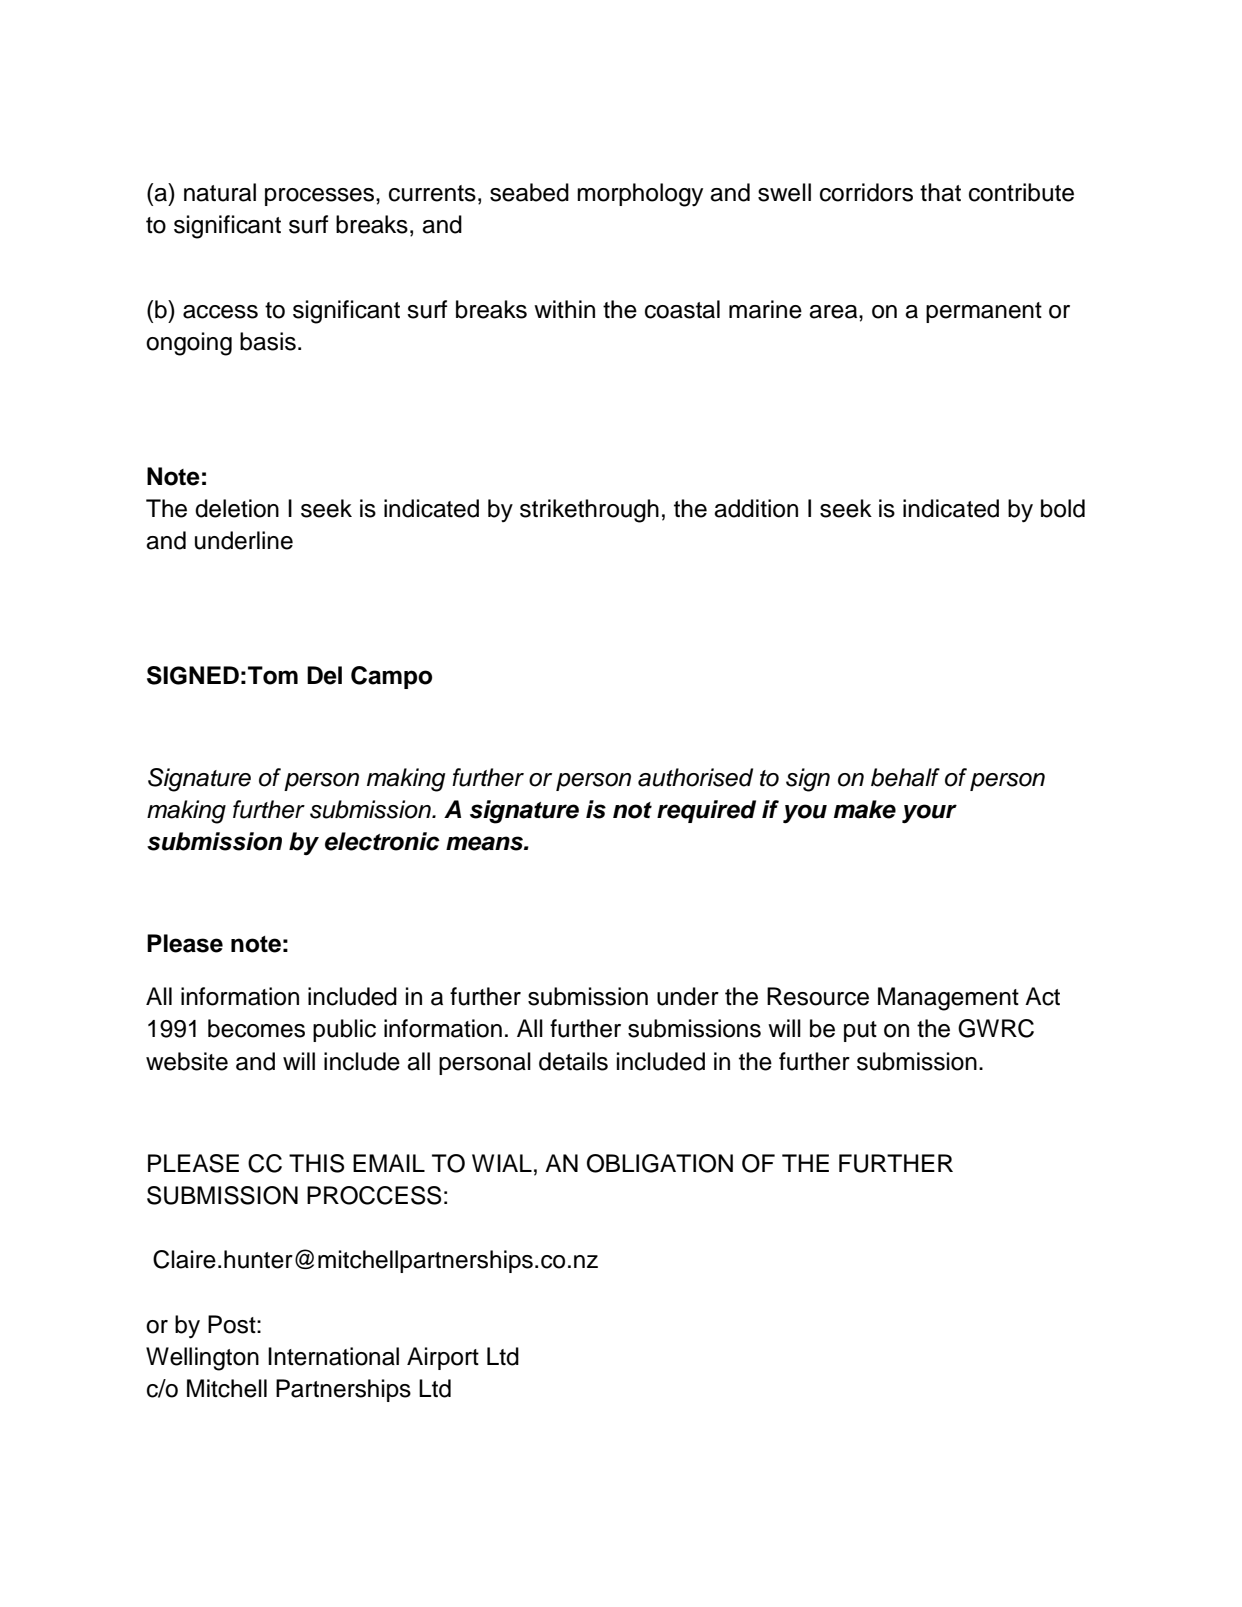  Describe the element at coordinates (237, 508) in the screenshot. I see `deletion` at that location.
